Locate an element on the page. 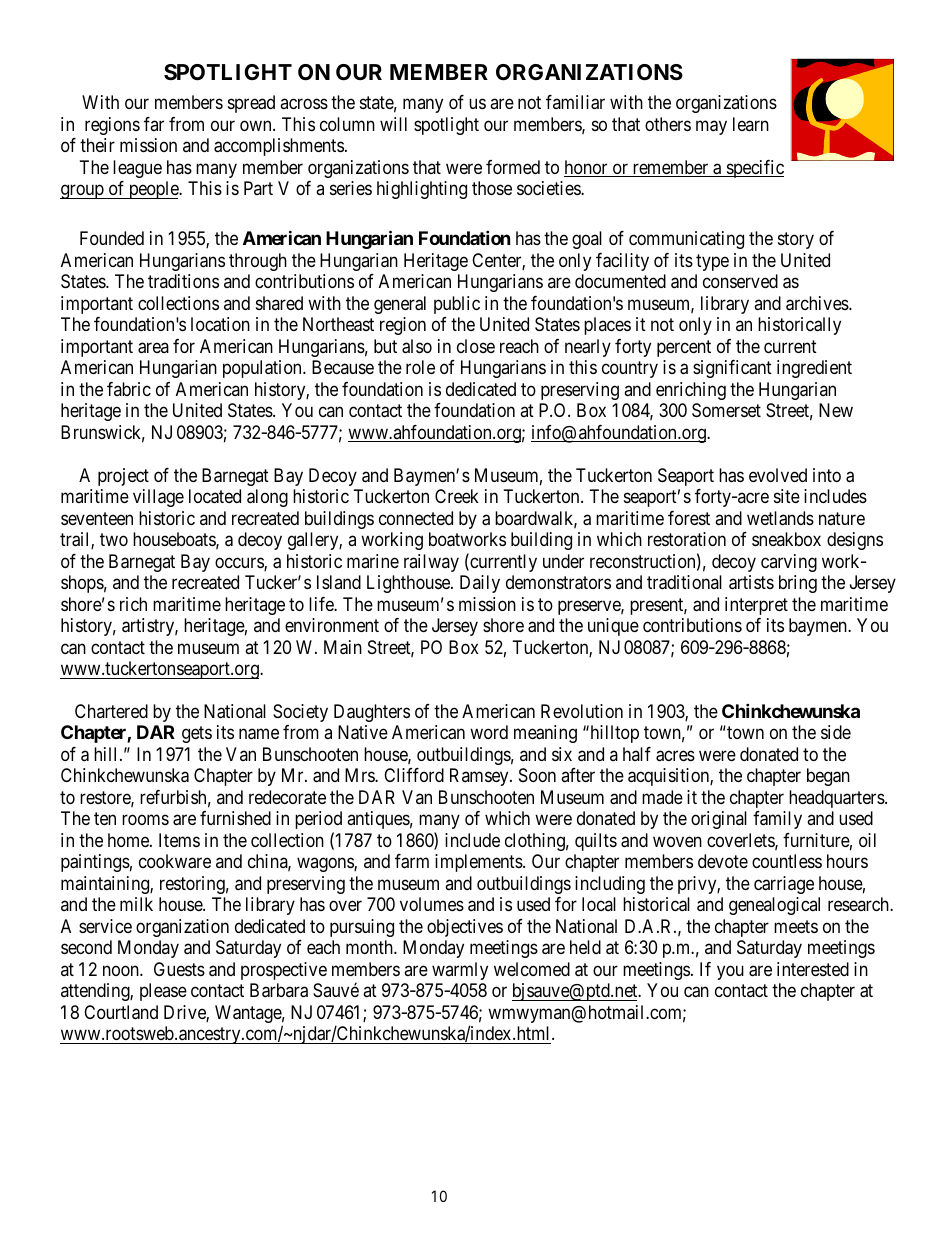 The width and height of the document is (952, 1233). significant is located at coordinates (732, 369).
